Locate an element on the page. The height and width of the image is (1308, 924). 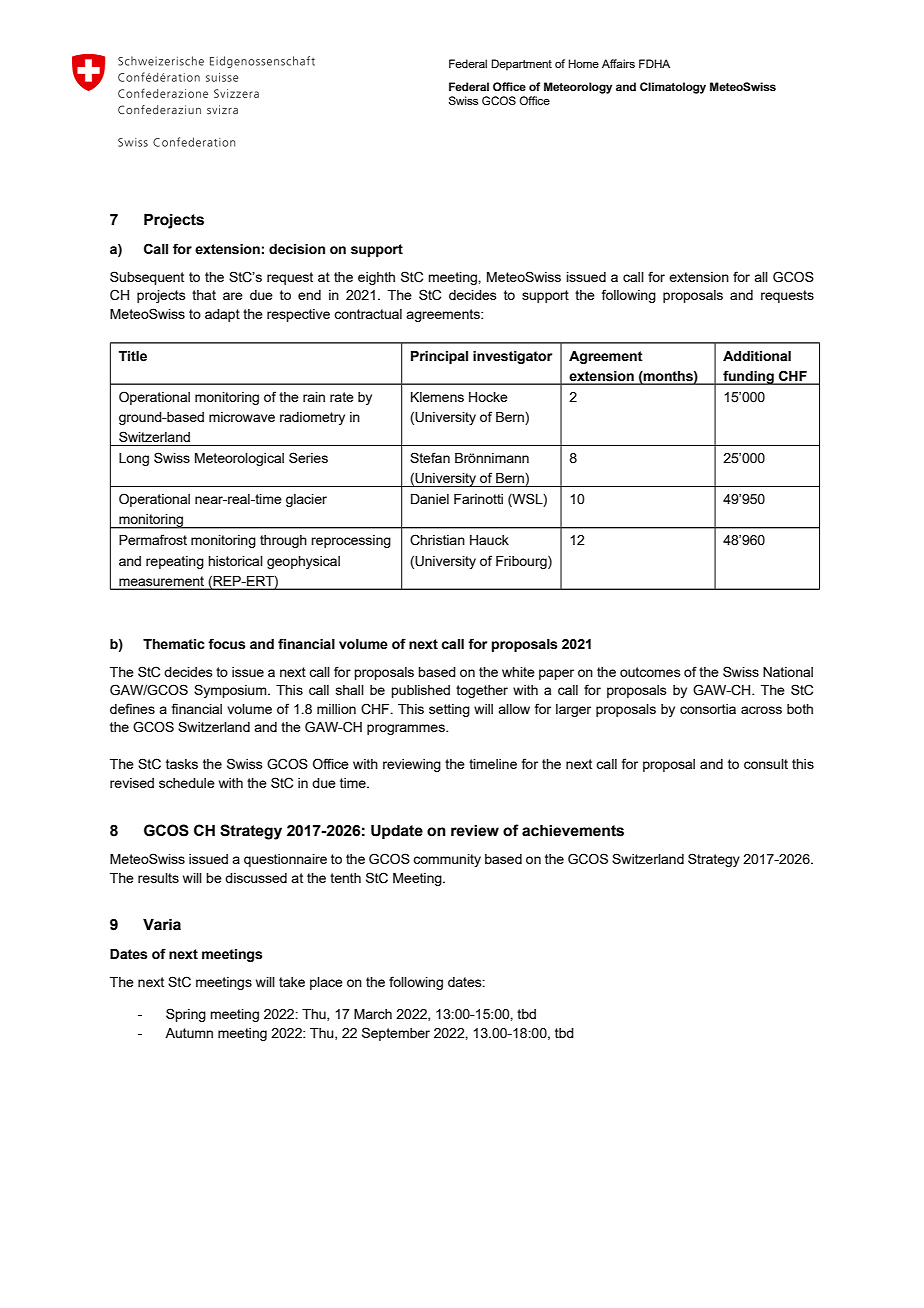
Christian is located at coordinates (437, 540).
